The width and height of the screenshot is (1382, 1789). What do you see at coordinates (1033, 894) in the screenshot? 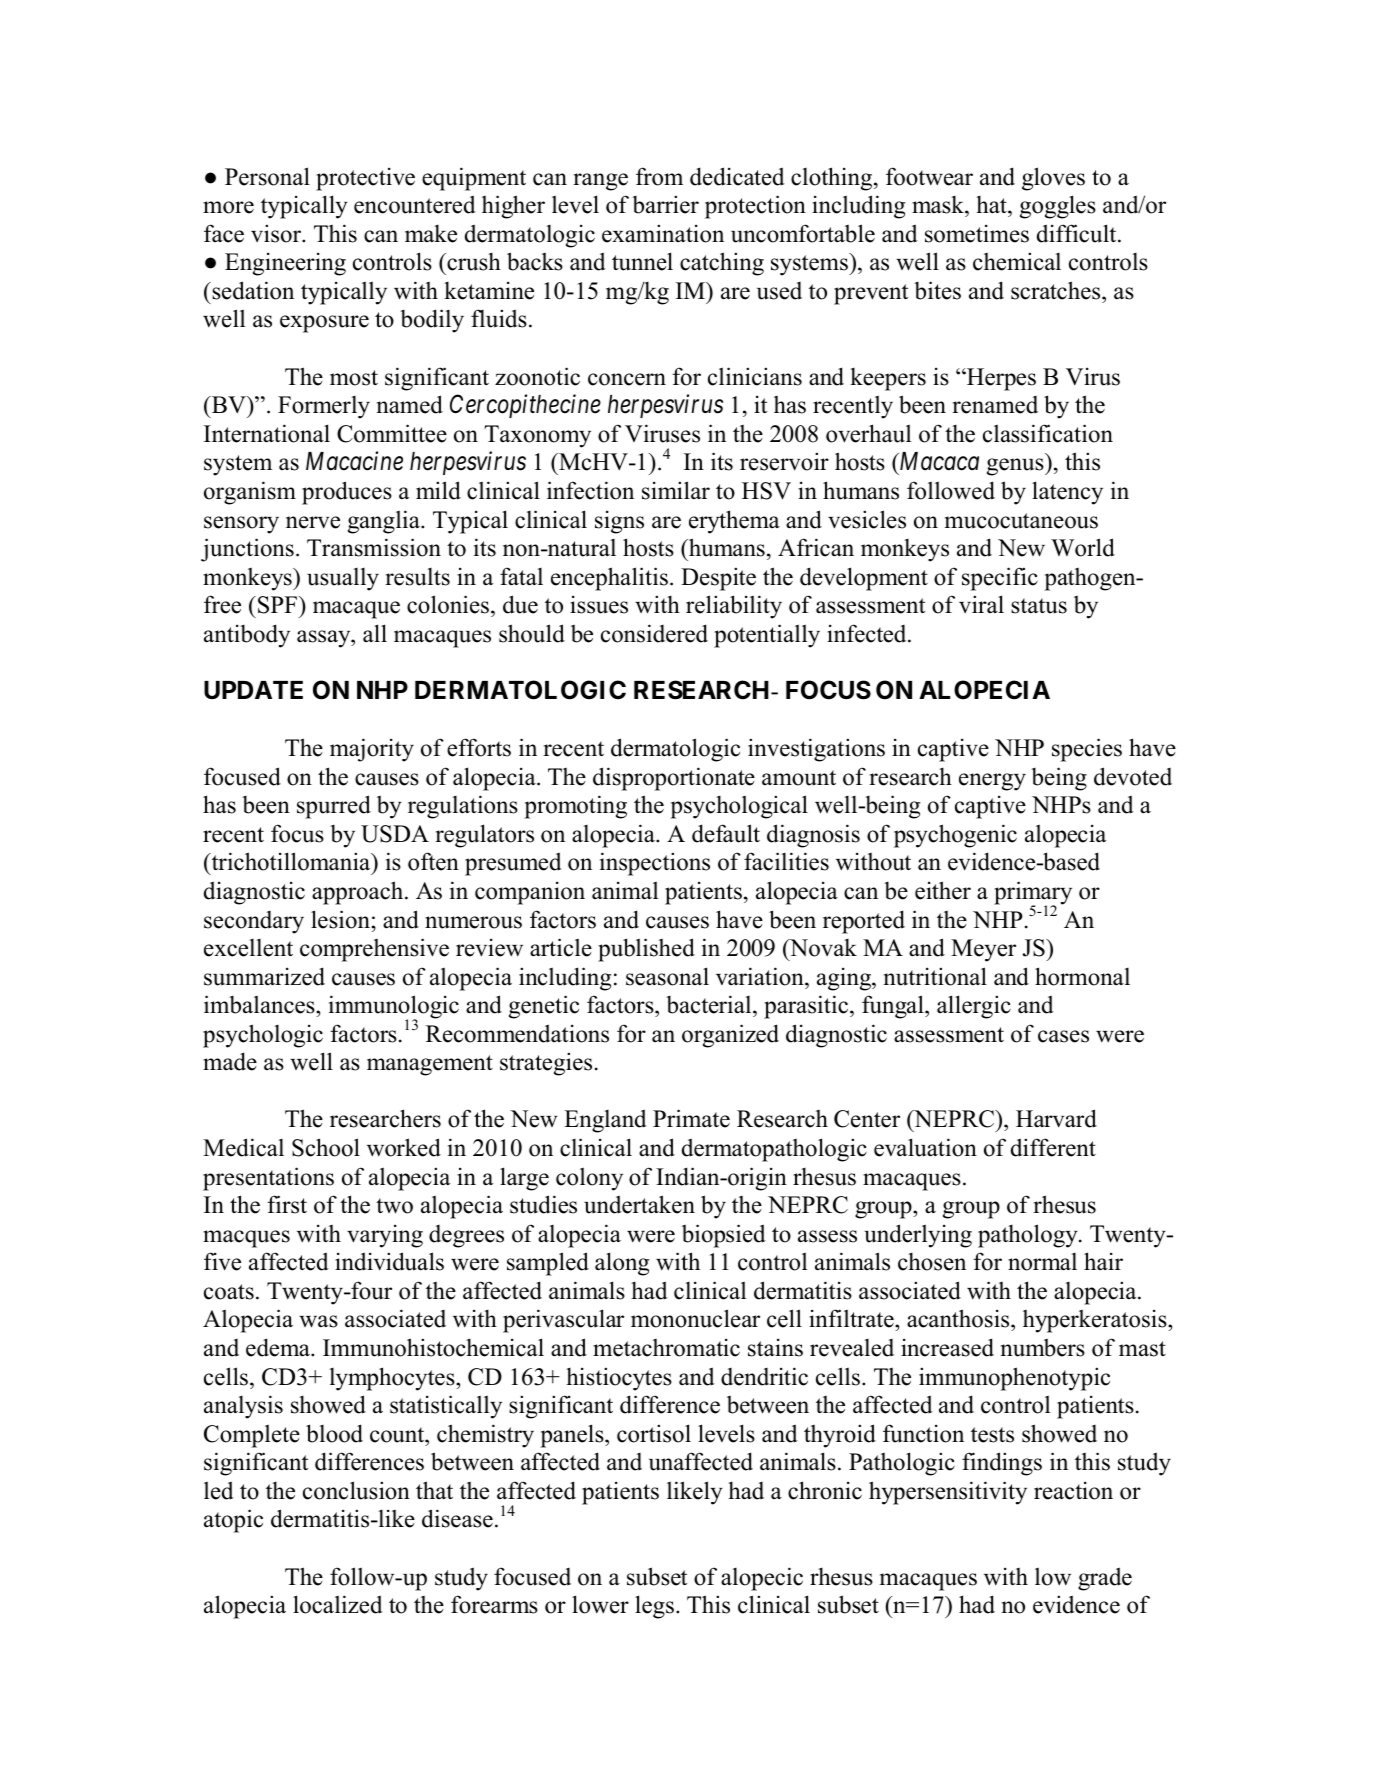
I see `primary` at bounding box center [1033, 894].
